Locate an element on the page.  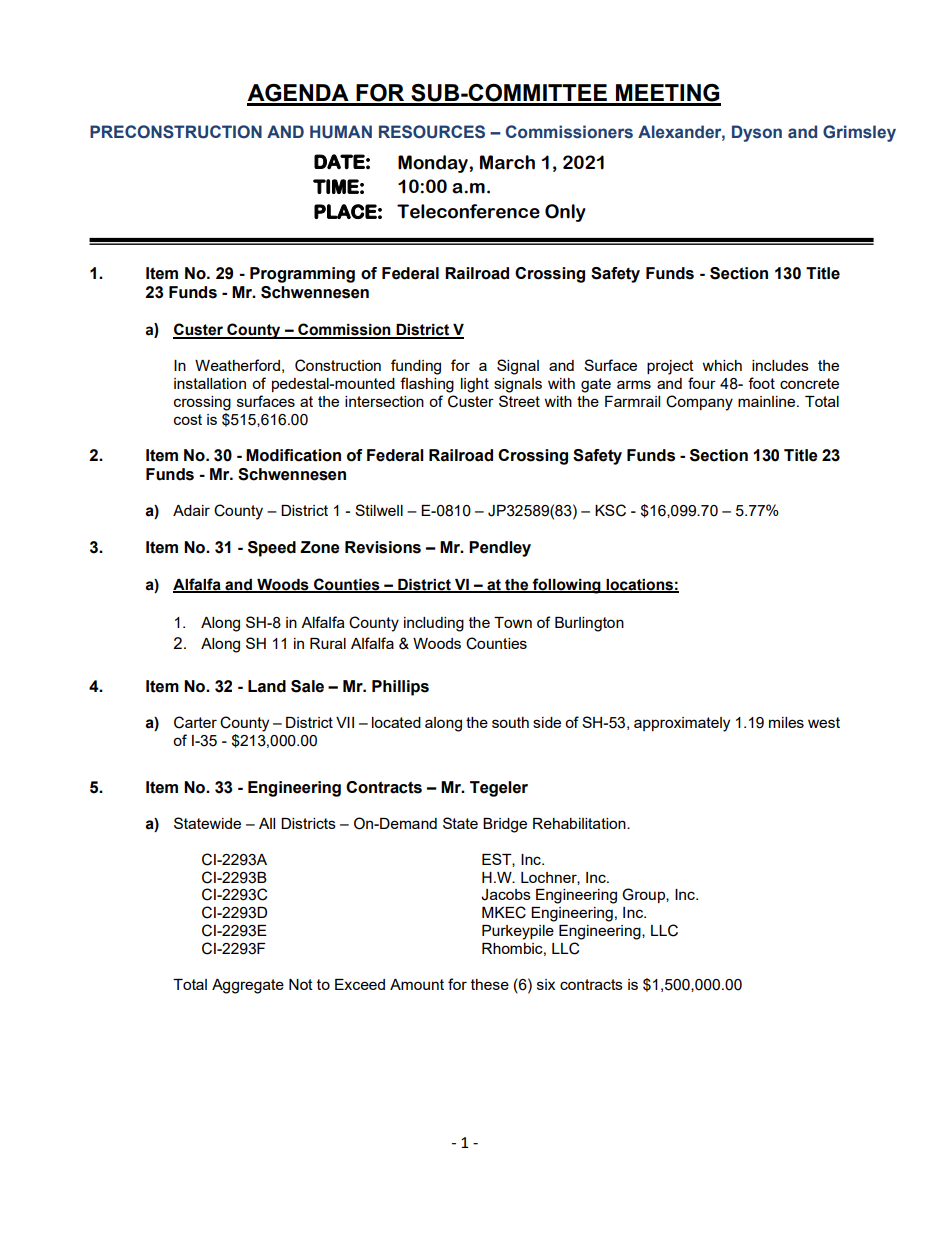
Not is located at coordinates (301, 984).
